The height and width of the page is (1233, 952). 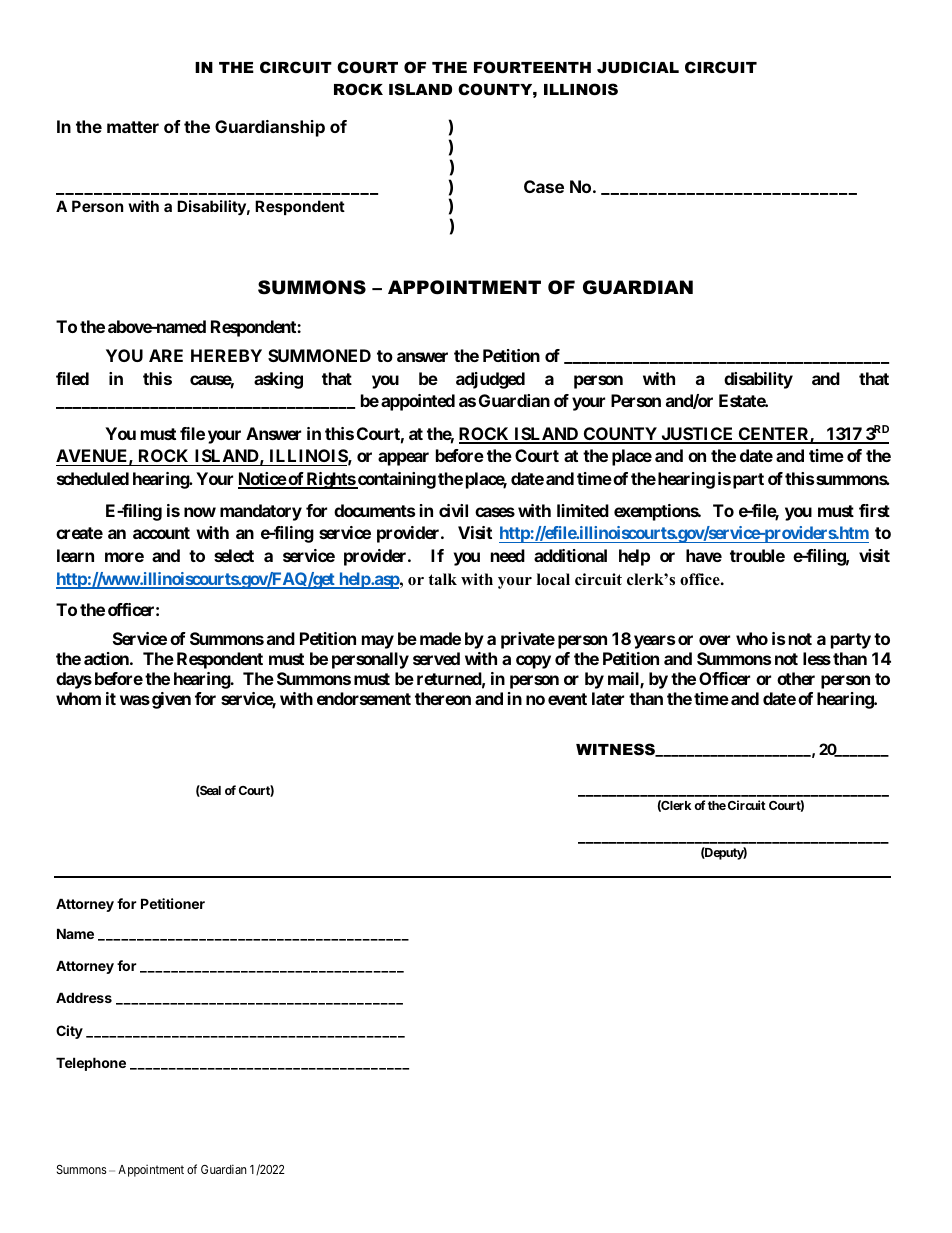 I want to click on other, so click(x=796, y=678).
